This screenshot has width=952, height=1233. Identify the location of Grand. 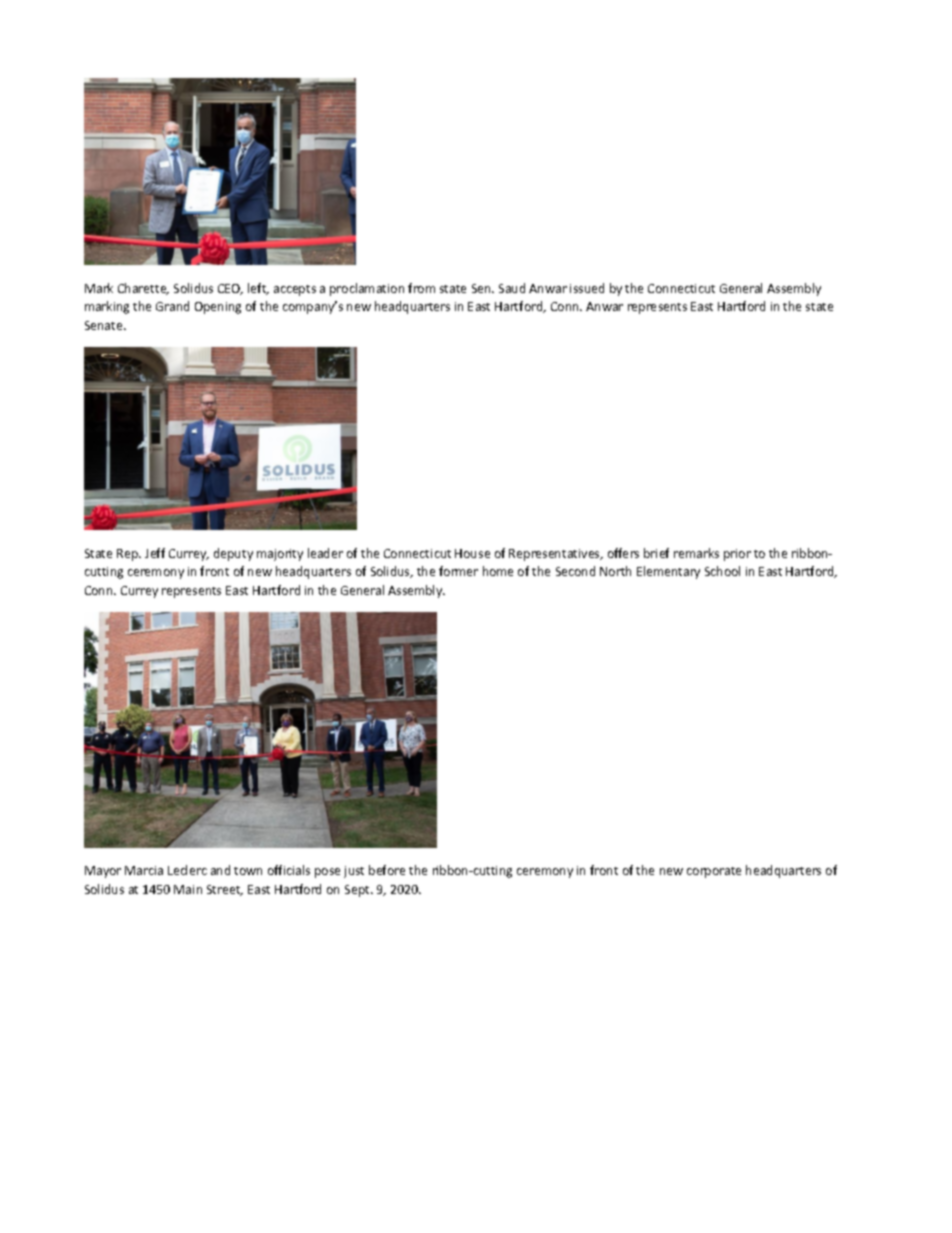
(172, 306).
